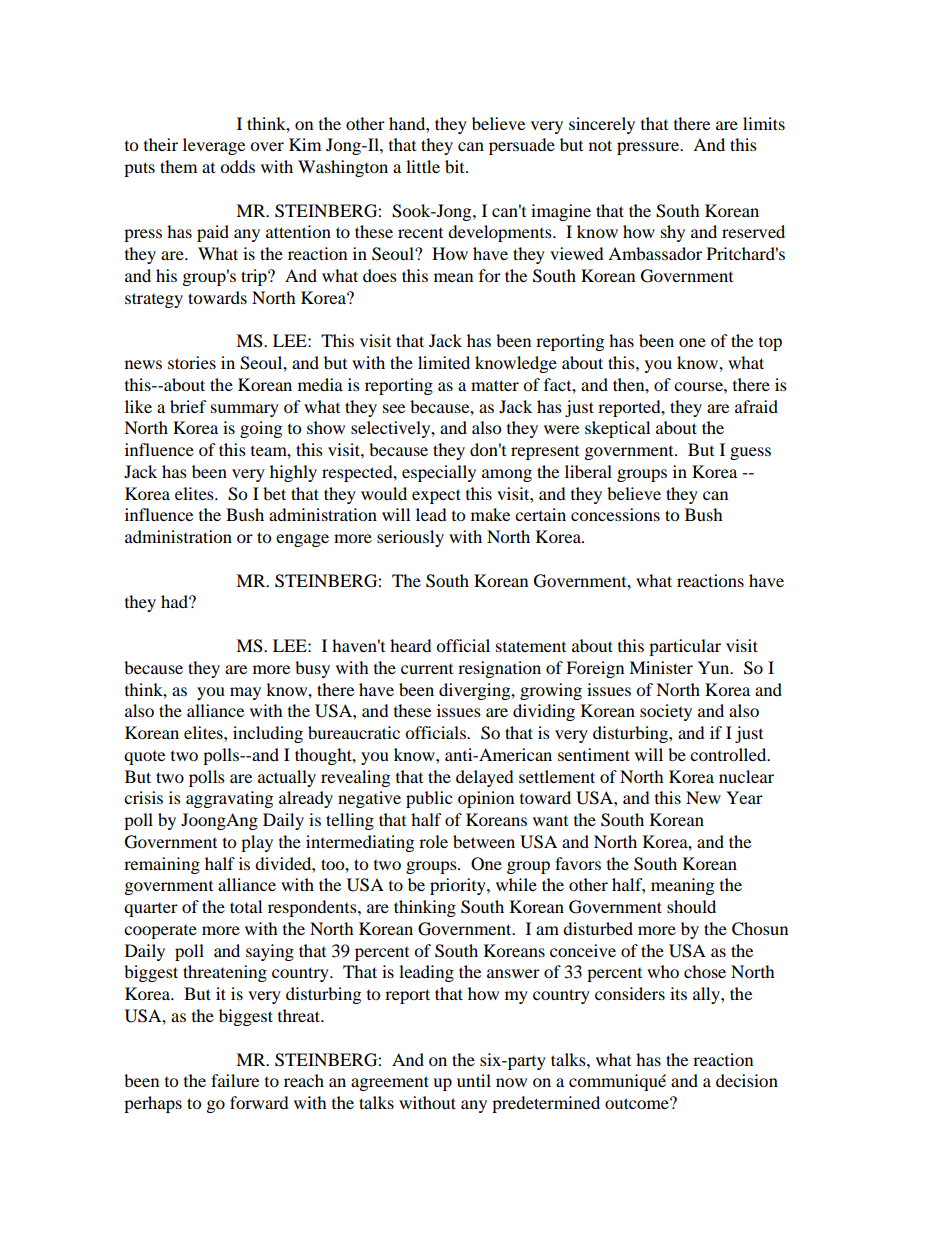 The height and width of the screenshot is (1233, 952). I want to click on limits, so click(764, 123).
